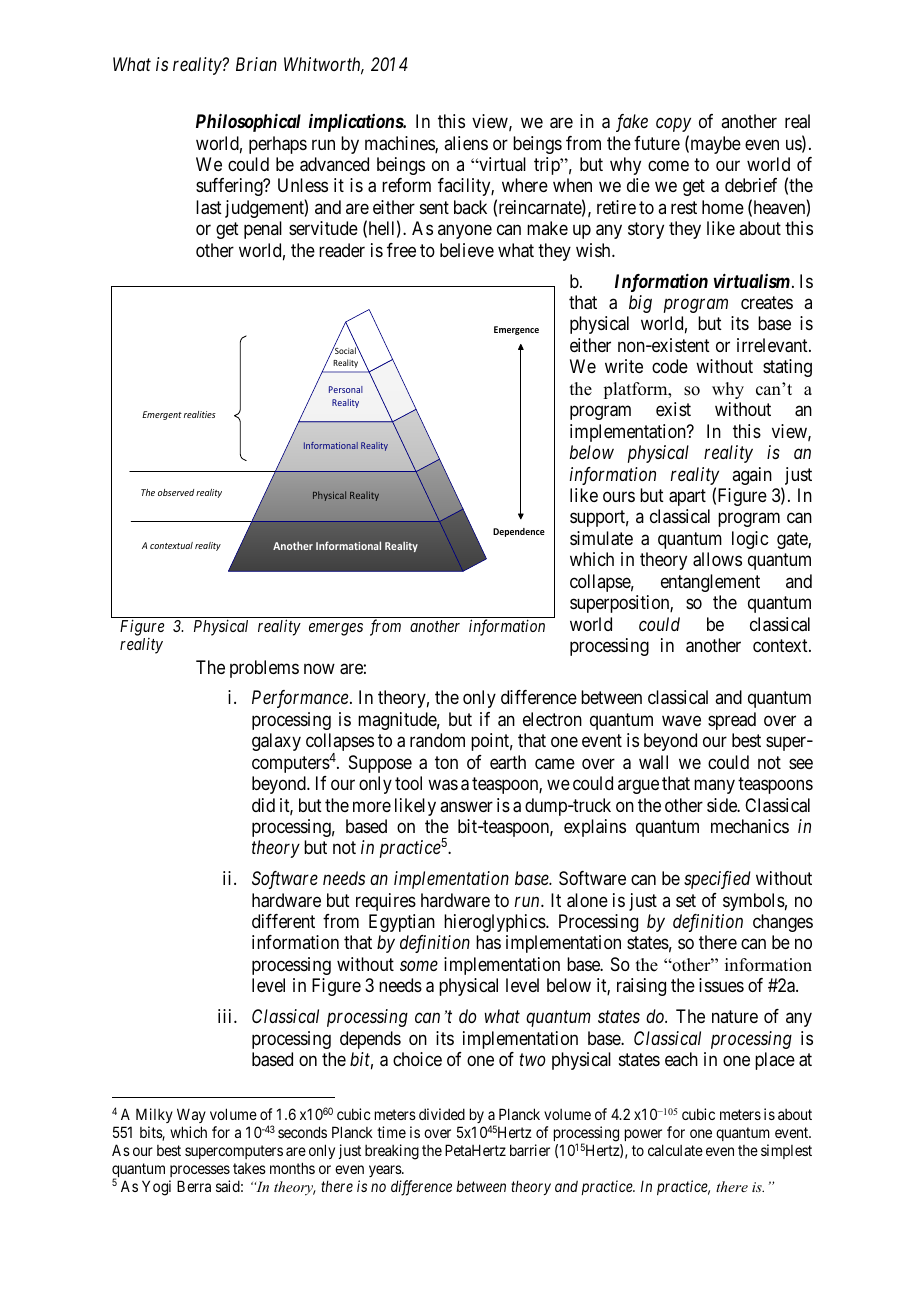  What do you see at coordinates (466, 143) in the screenshot?
I see `aliens` at bounding box center [466, 143].
